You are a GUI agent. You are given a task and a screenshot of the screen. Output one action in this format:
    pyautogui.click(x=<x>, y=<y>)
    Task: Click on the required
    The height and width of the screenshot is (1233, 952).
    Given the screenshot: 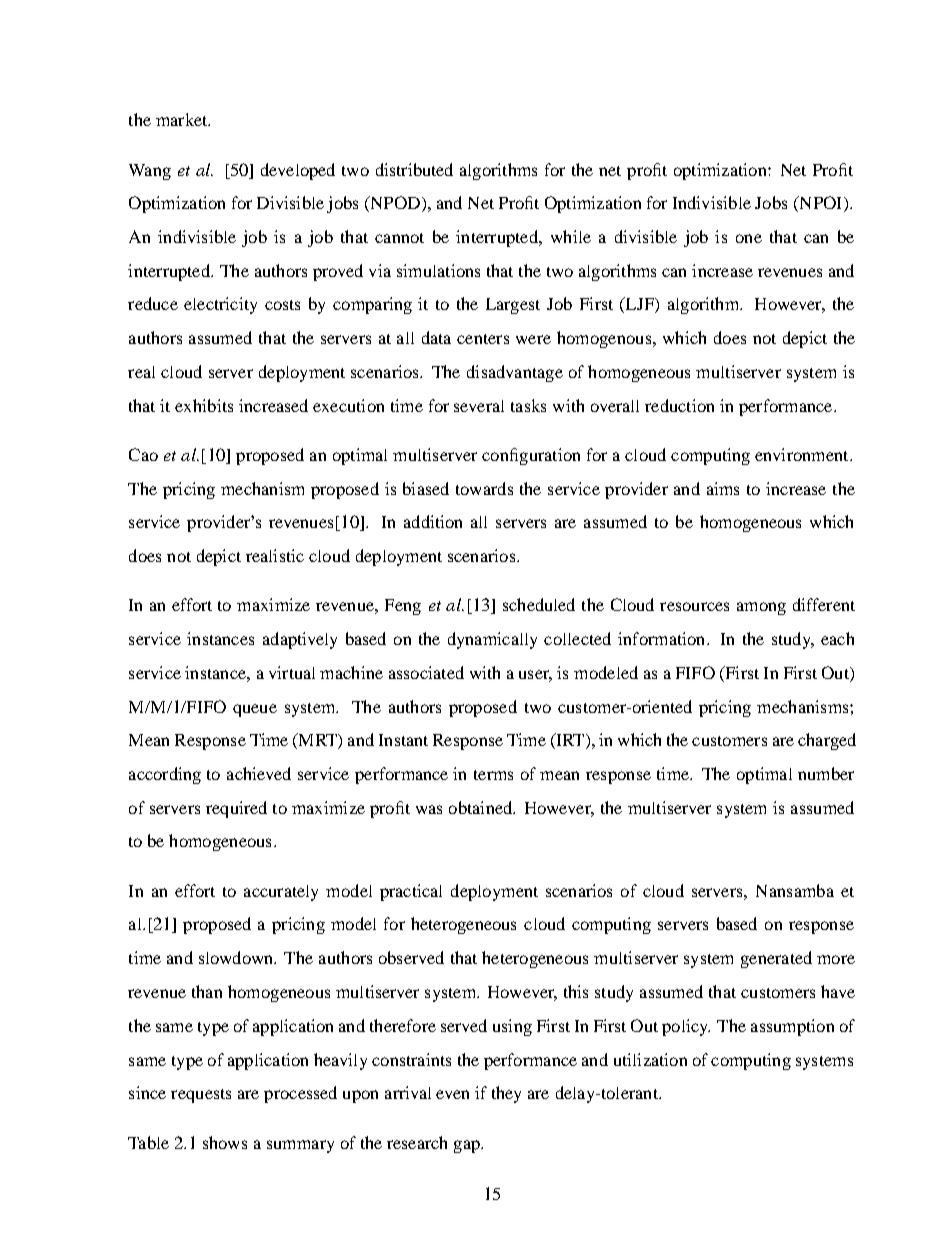 What is the action you would take?
    pyautogui.click(x=236, y=809)
